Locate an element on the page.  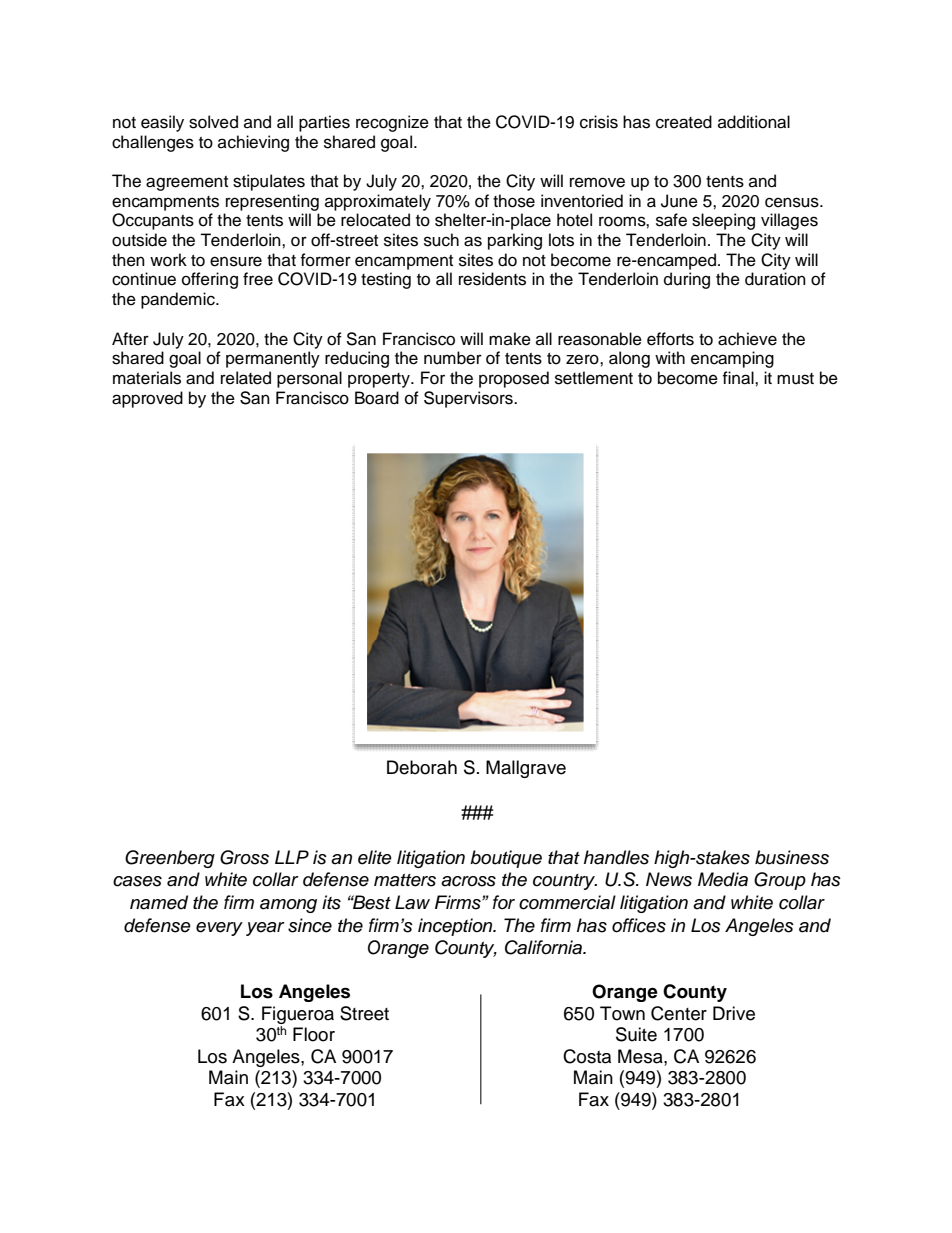
approved is located at coordinates (147, 399).
